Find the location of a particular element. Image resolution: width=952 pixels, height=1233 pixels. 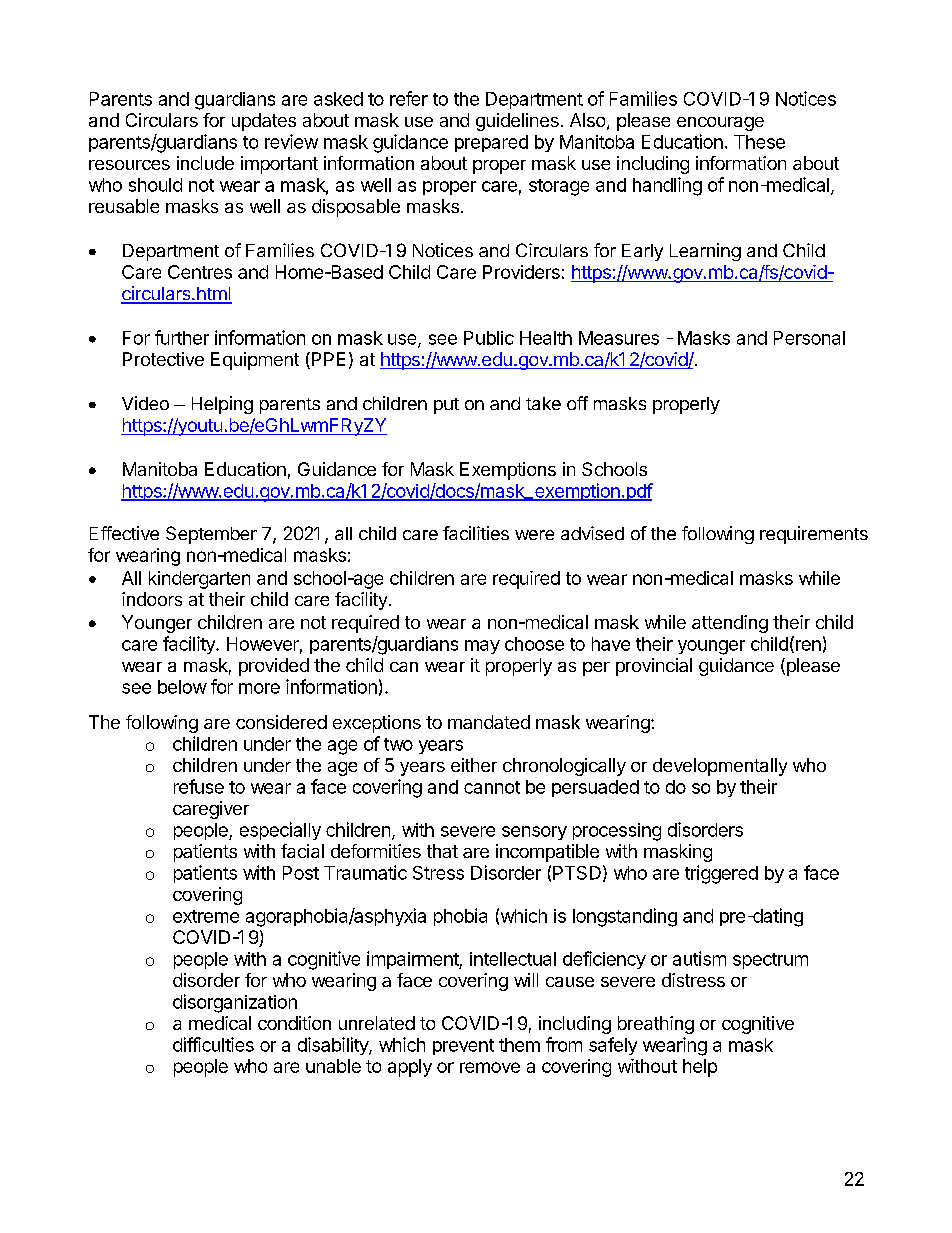

attending is located at coordinates (730, 624).
